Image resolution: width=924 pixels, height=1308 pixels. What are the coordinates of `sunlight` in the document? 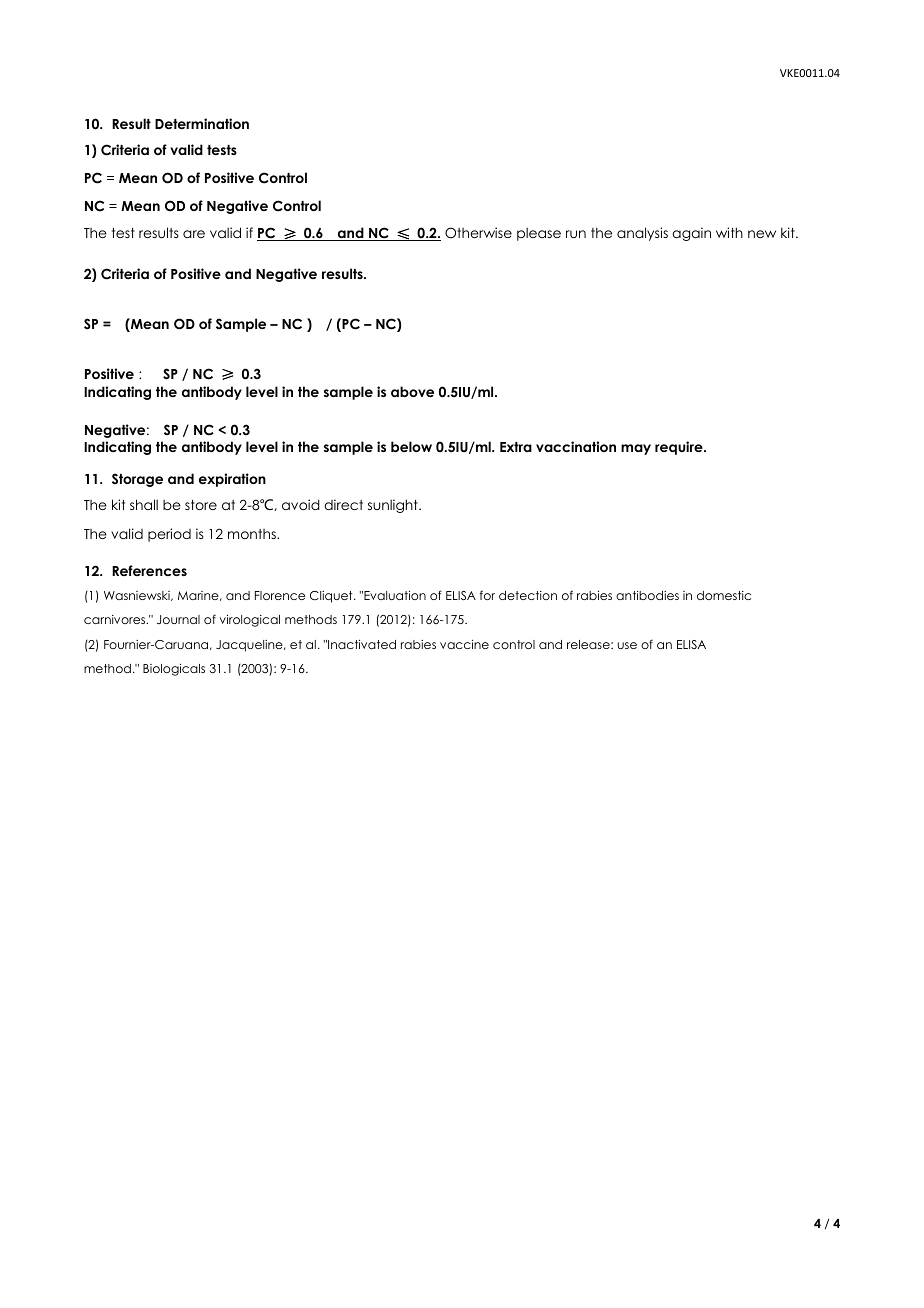 It's located at (394, 506).
